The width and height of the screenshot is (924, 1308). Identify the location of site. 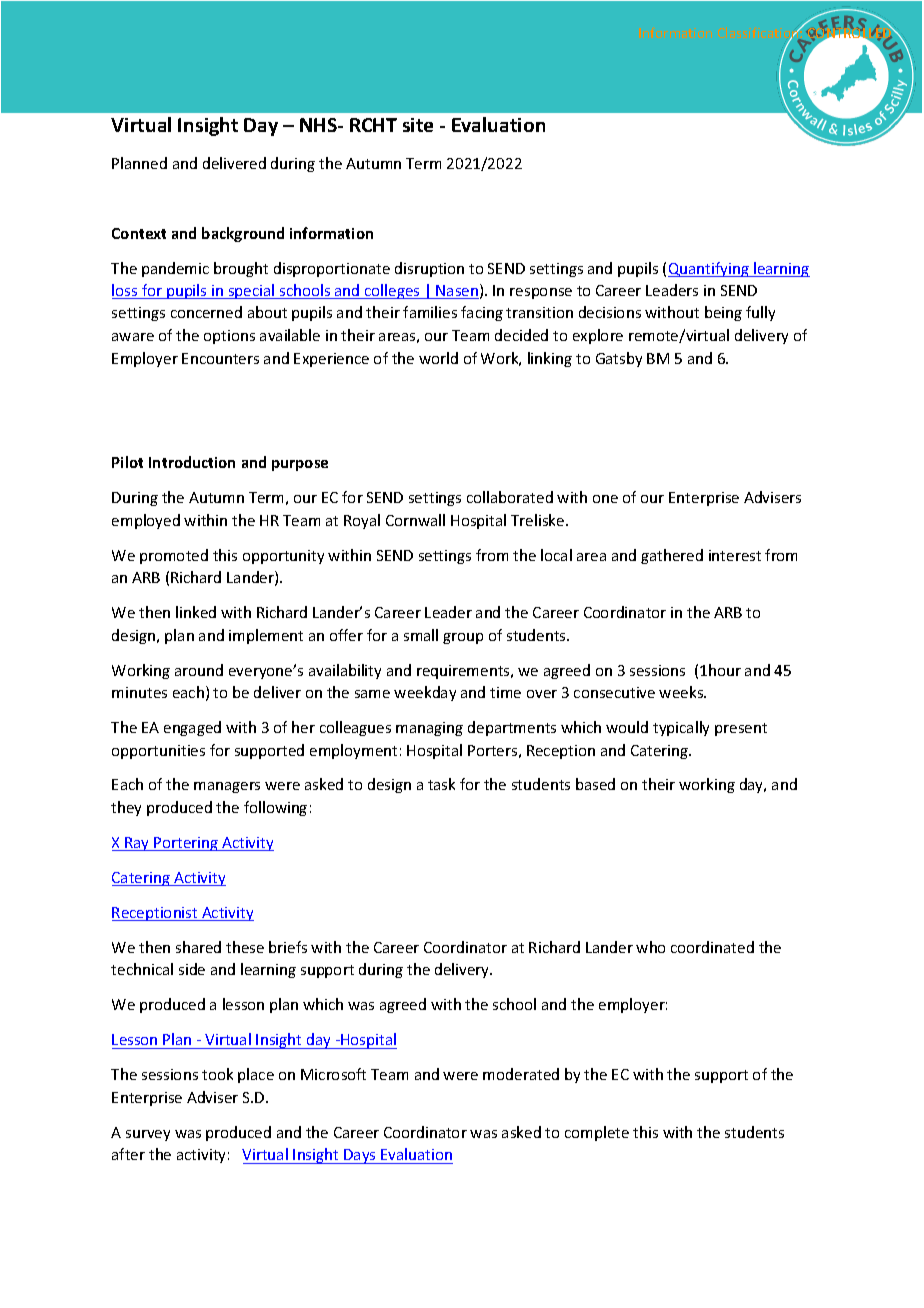
(418, 125).
